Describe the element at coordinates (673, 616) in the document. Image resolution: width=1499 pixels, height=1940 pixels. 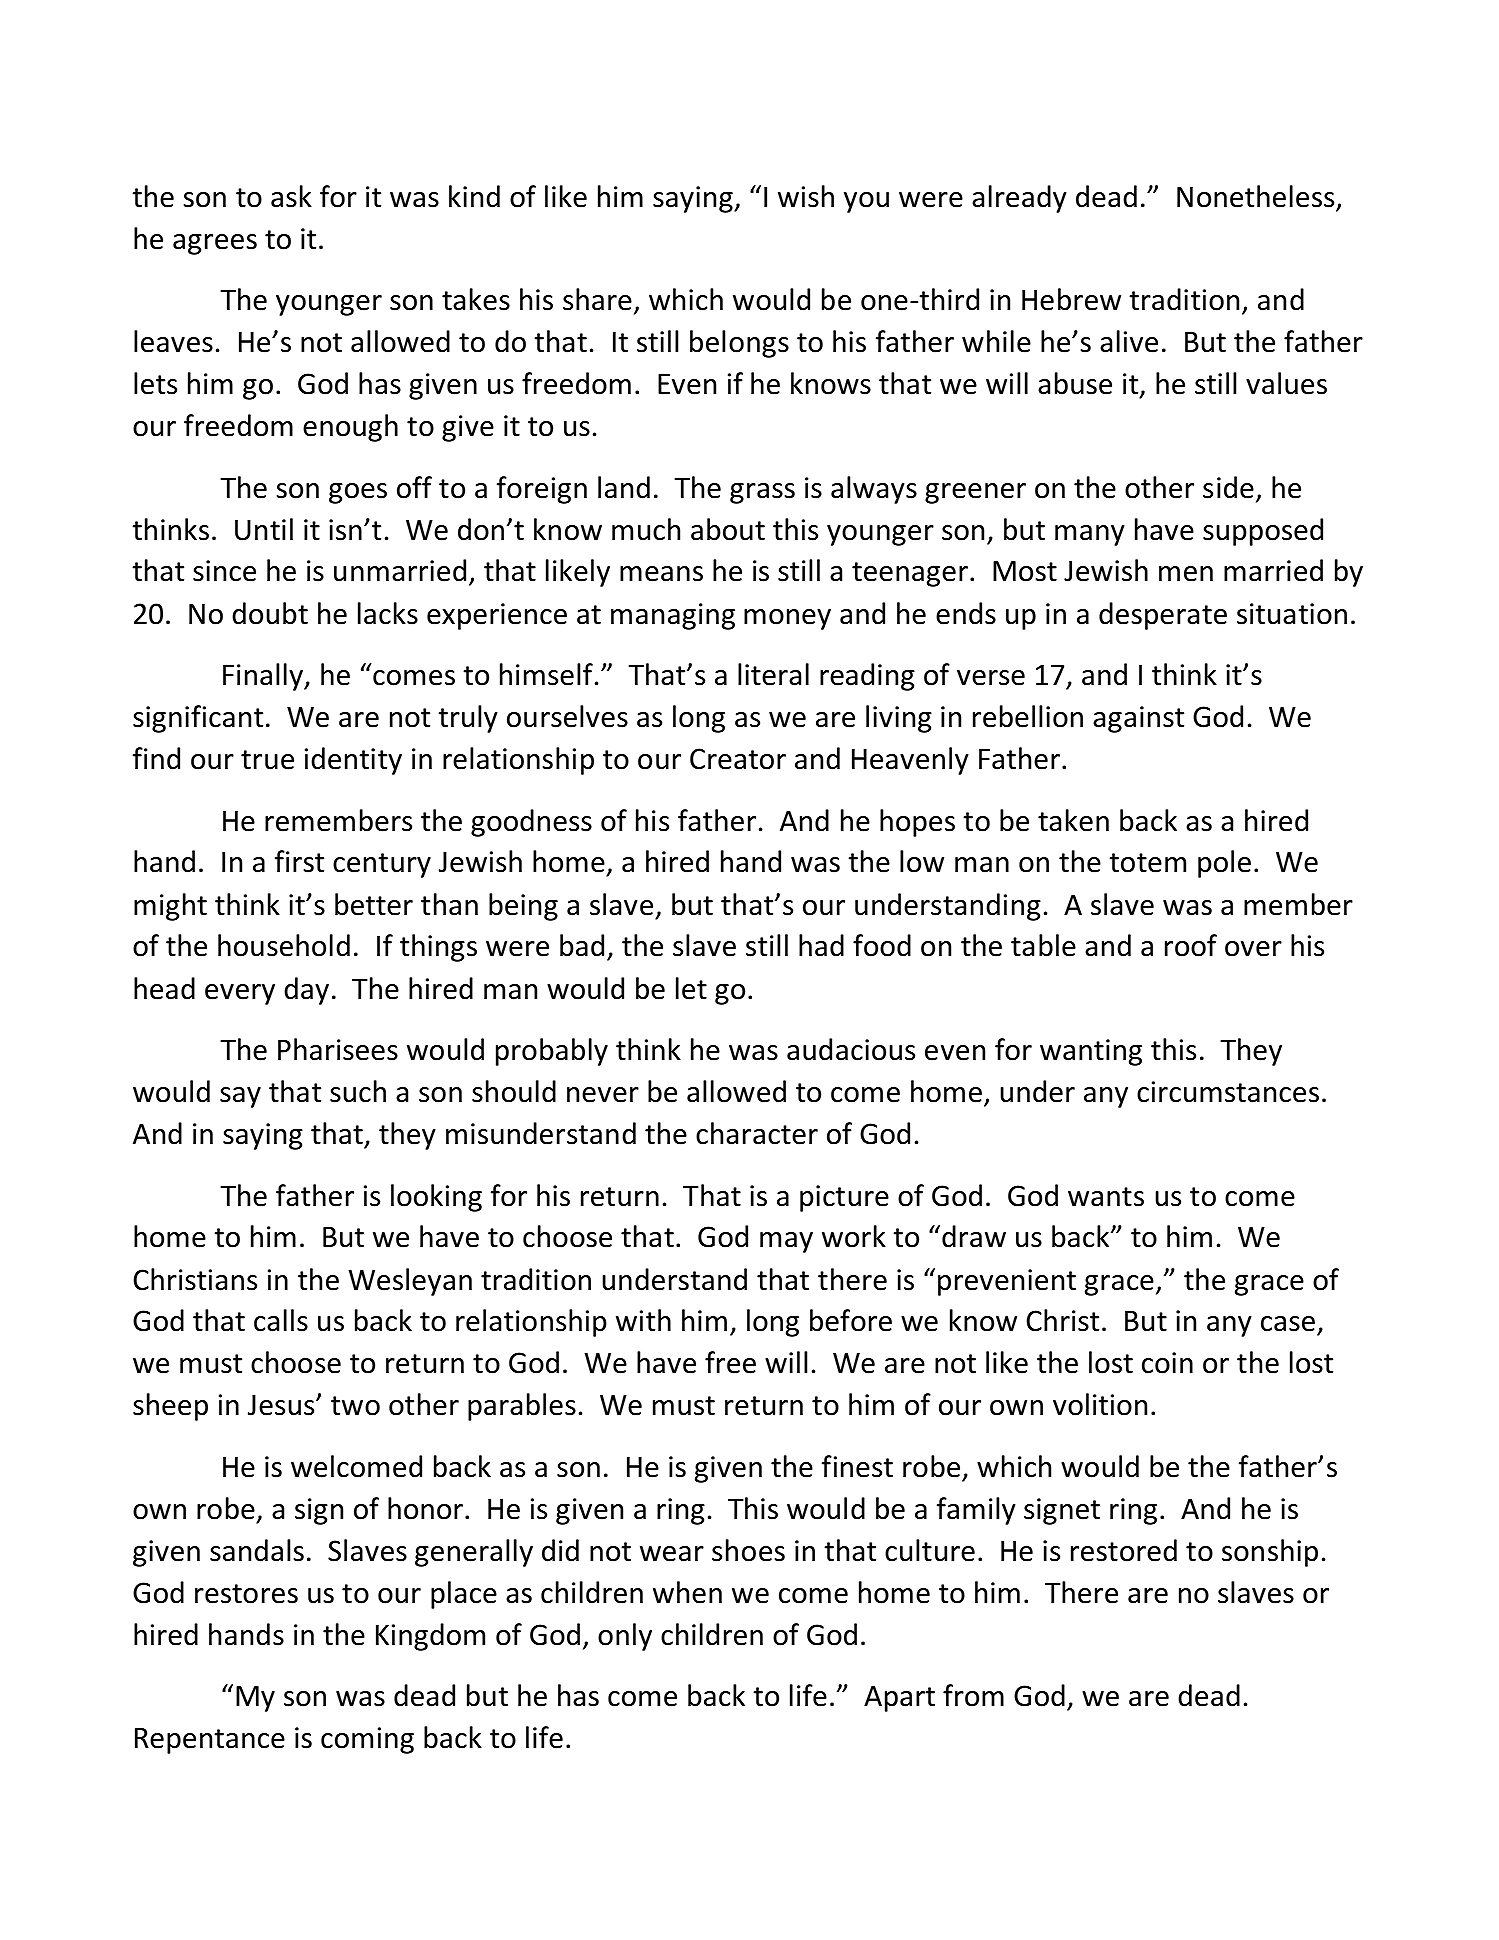
I see `managing` at that location.
